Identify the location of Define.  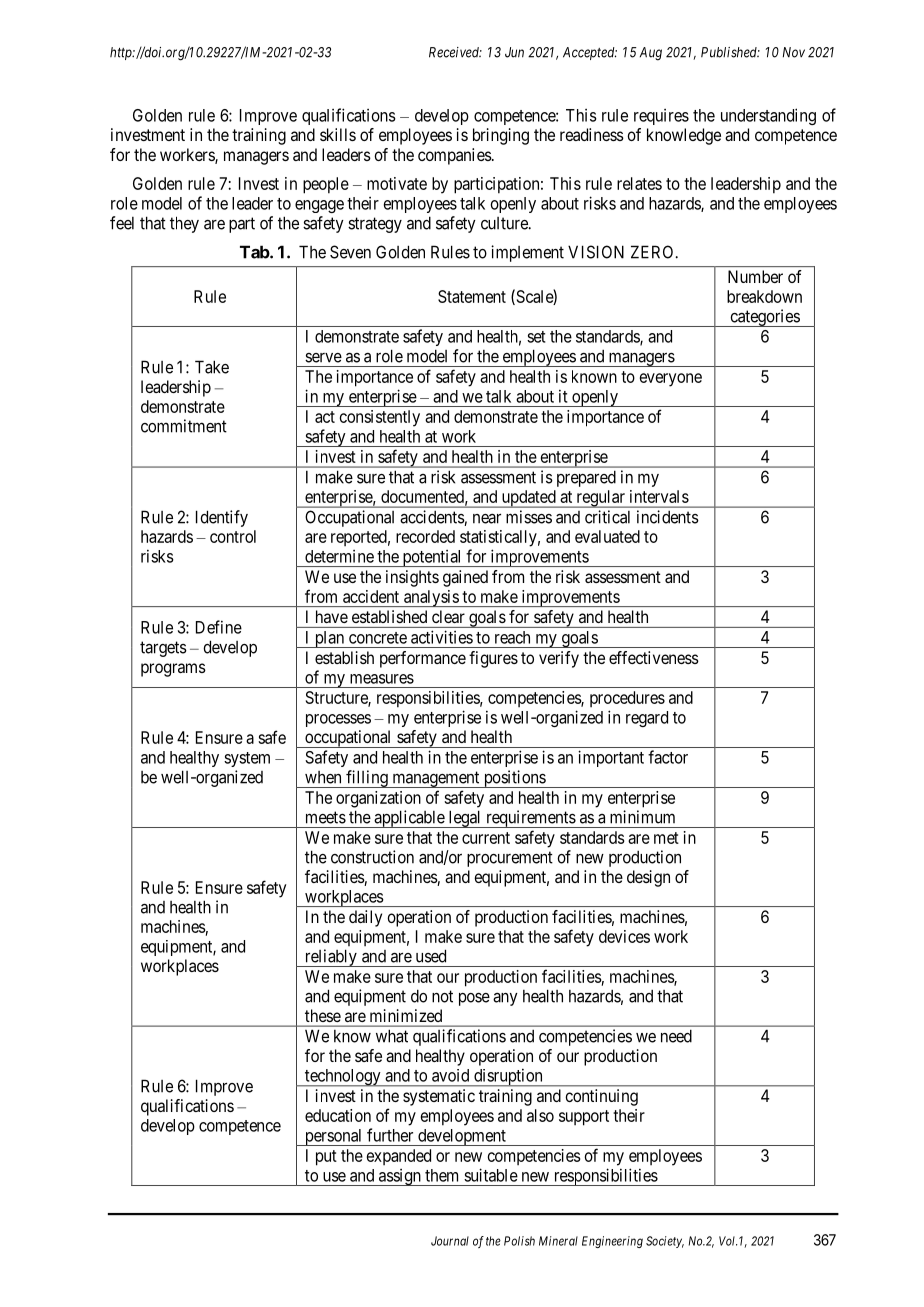
(219, 627).
